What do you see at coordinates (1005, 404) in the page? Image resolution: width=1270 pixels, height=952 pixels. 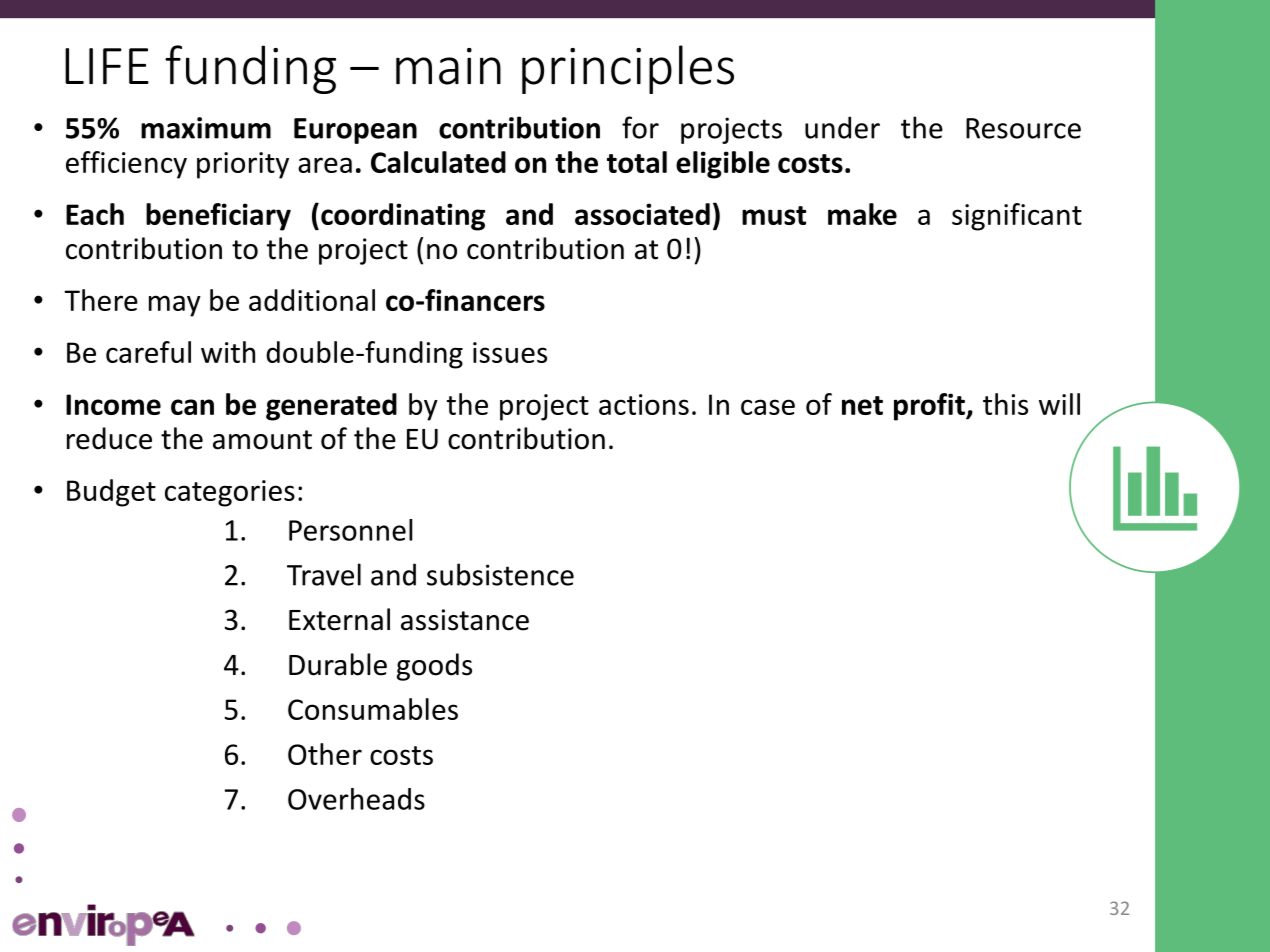 I see `this` at bounding box center [1005, 404].
